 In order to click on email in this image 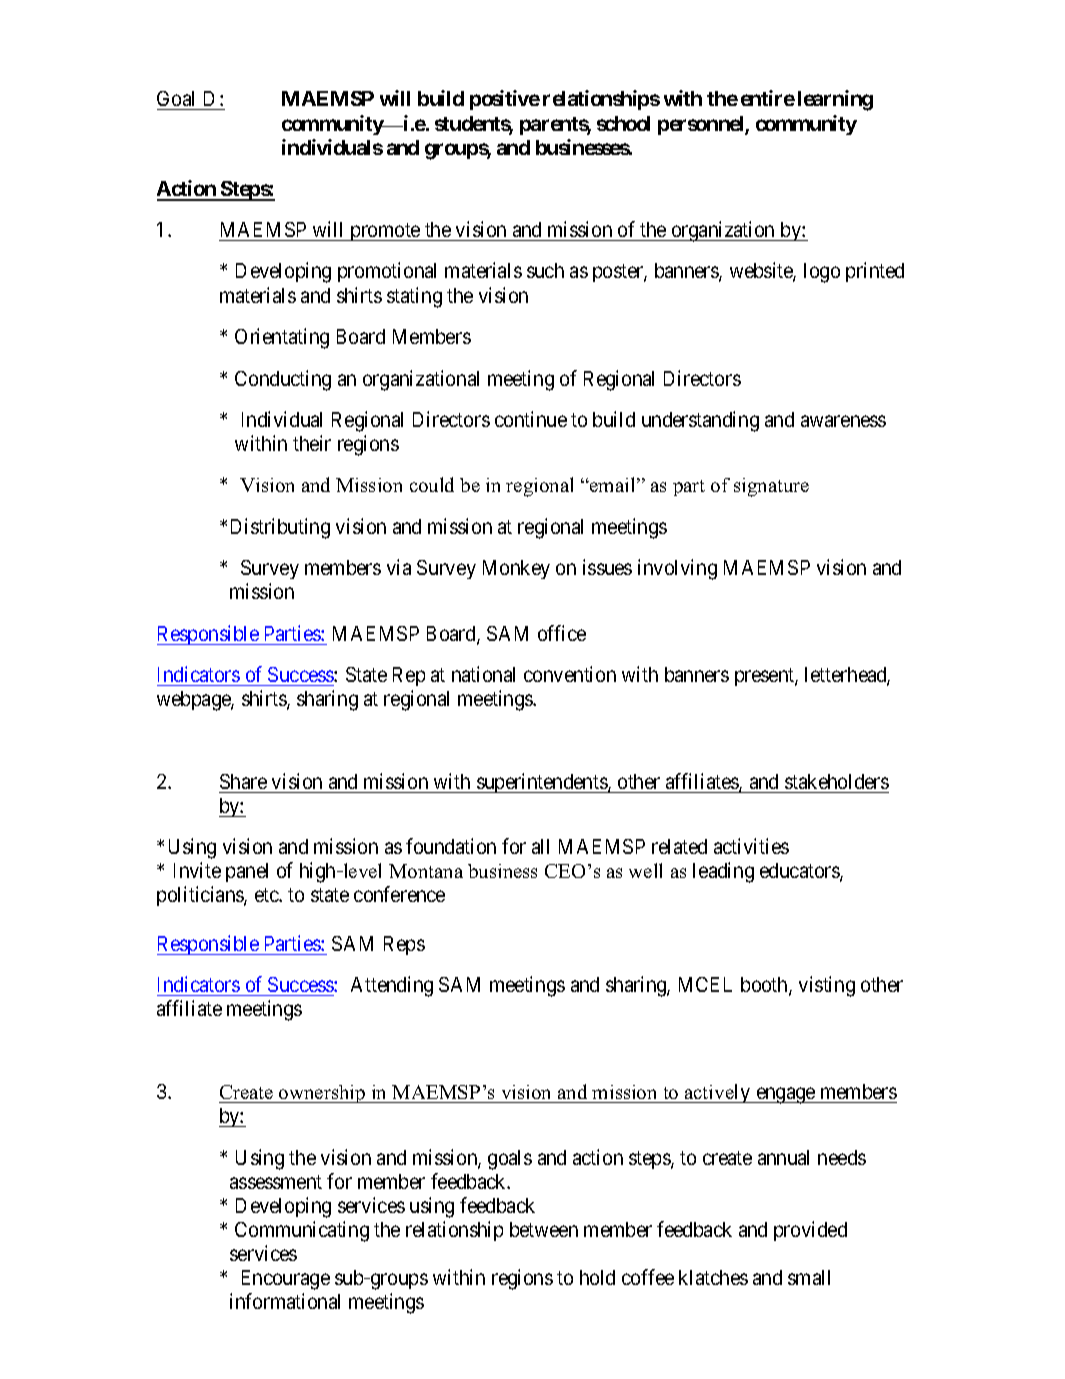, I will do `click(613, 484)`.
